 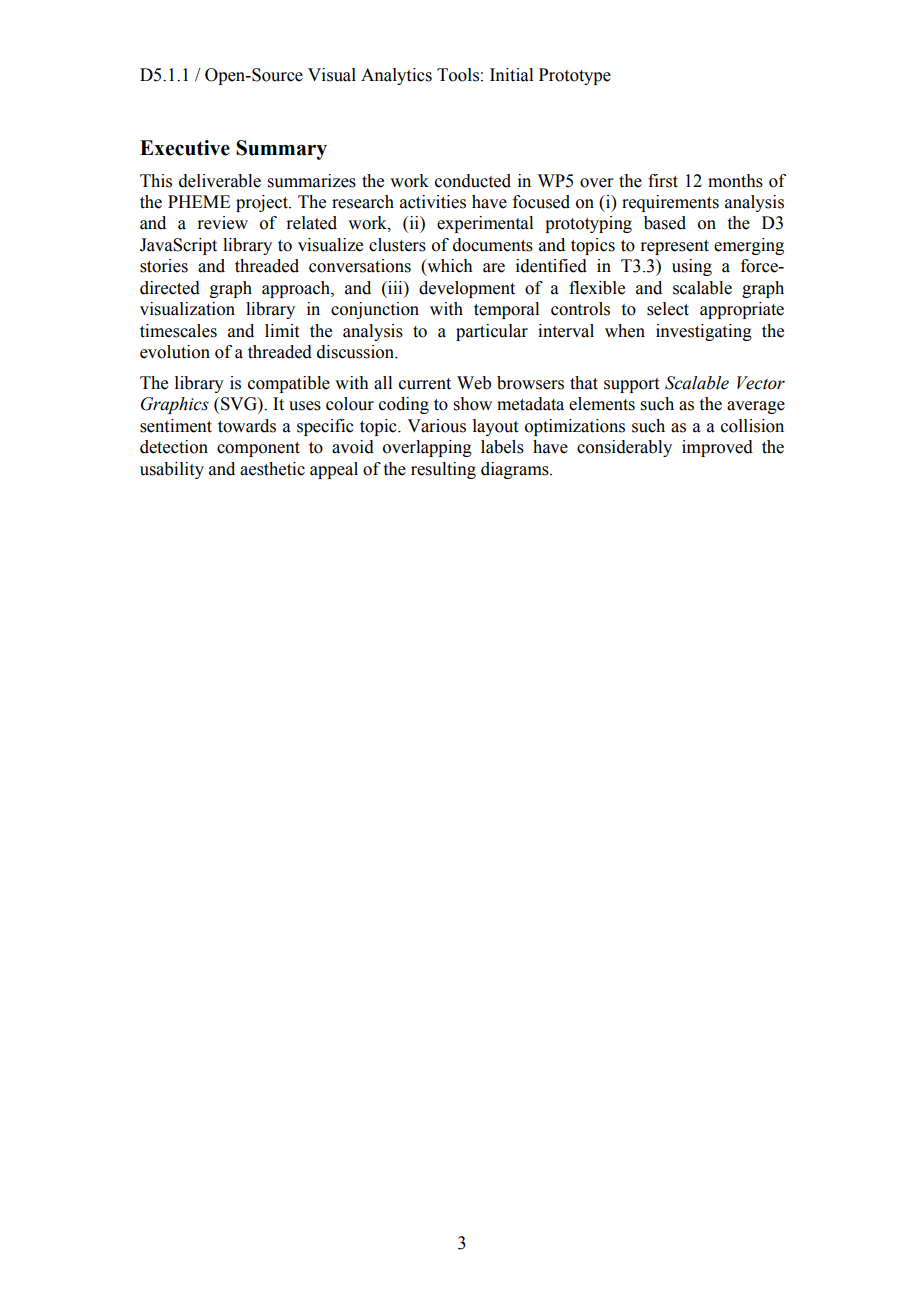 I want to click on timescales, so click(x=178, y=331).
